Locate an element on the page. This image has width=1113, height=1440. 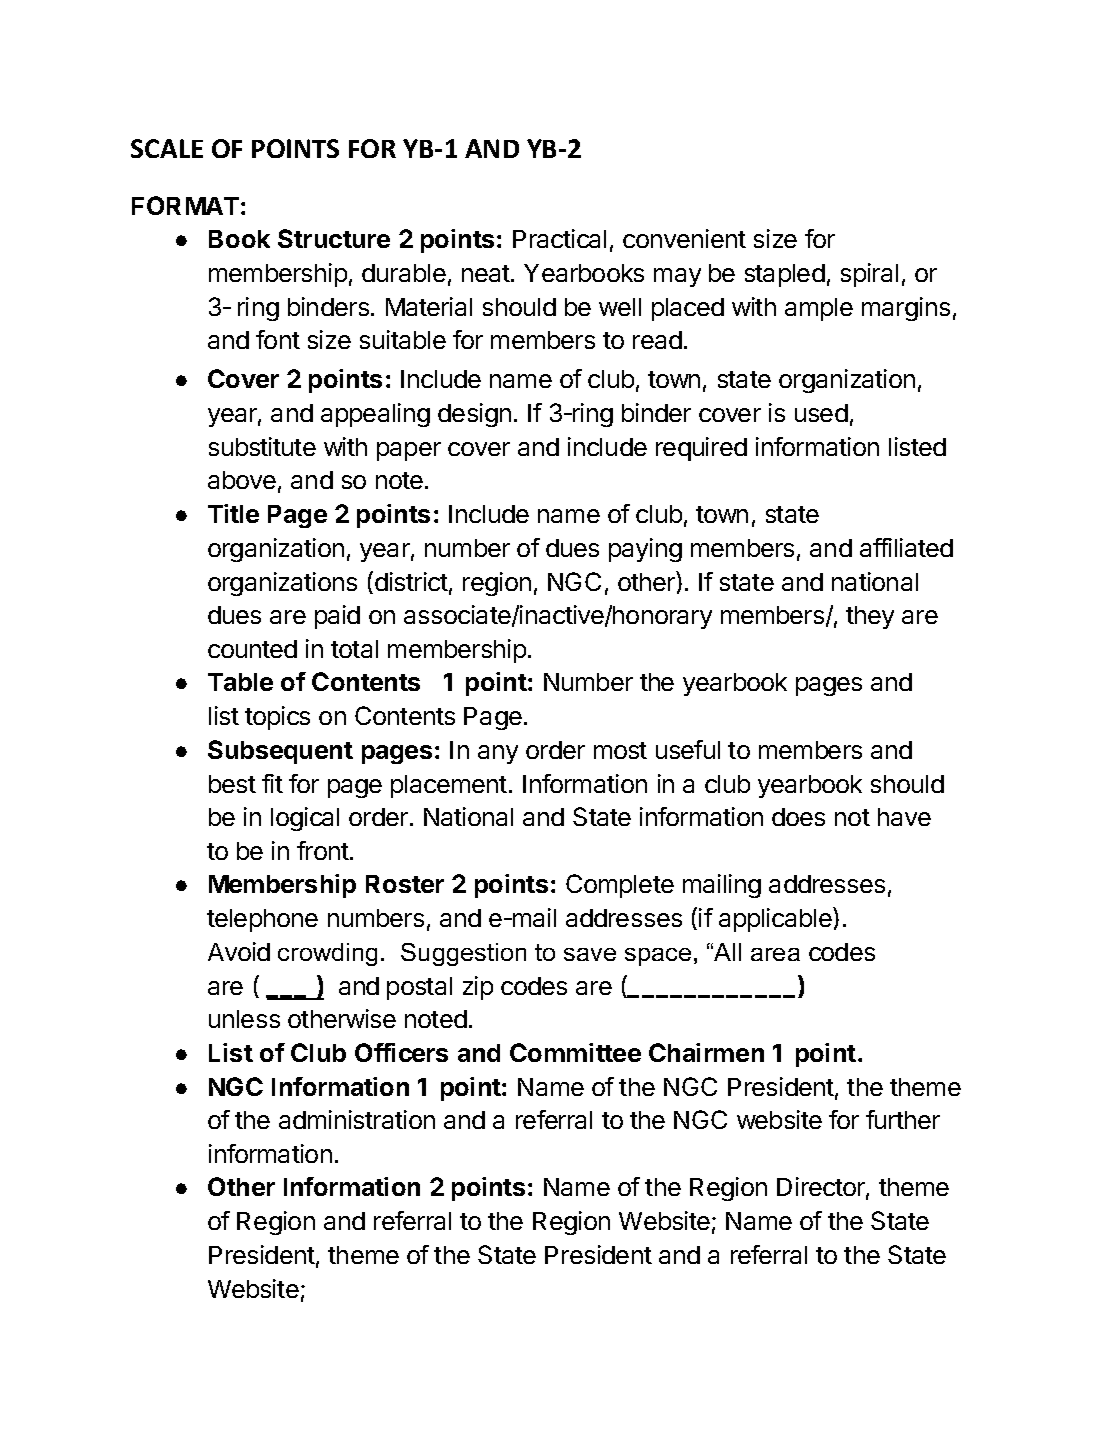
ample is located at coordinates (819, 309).
